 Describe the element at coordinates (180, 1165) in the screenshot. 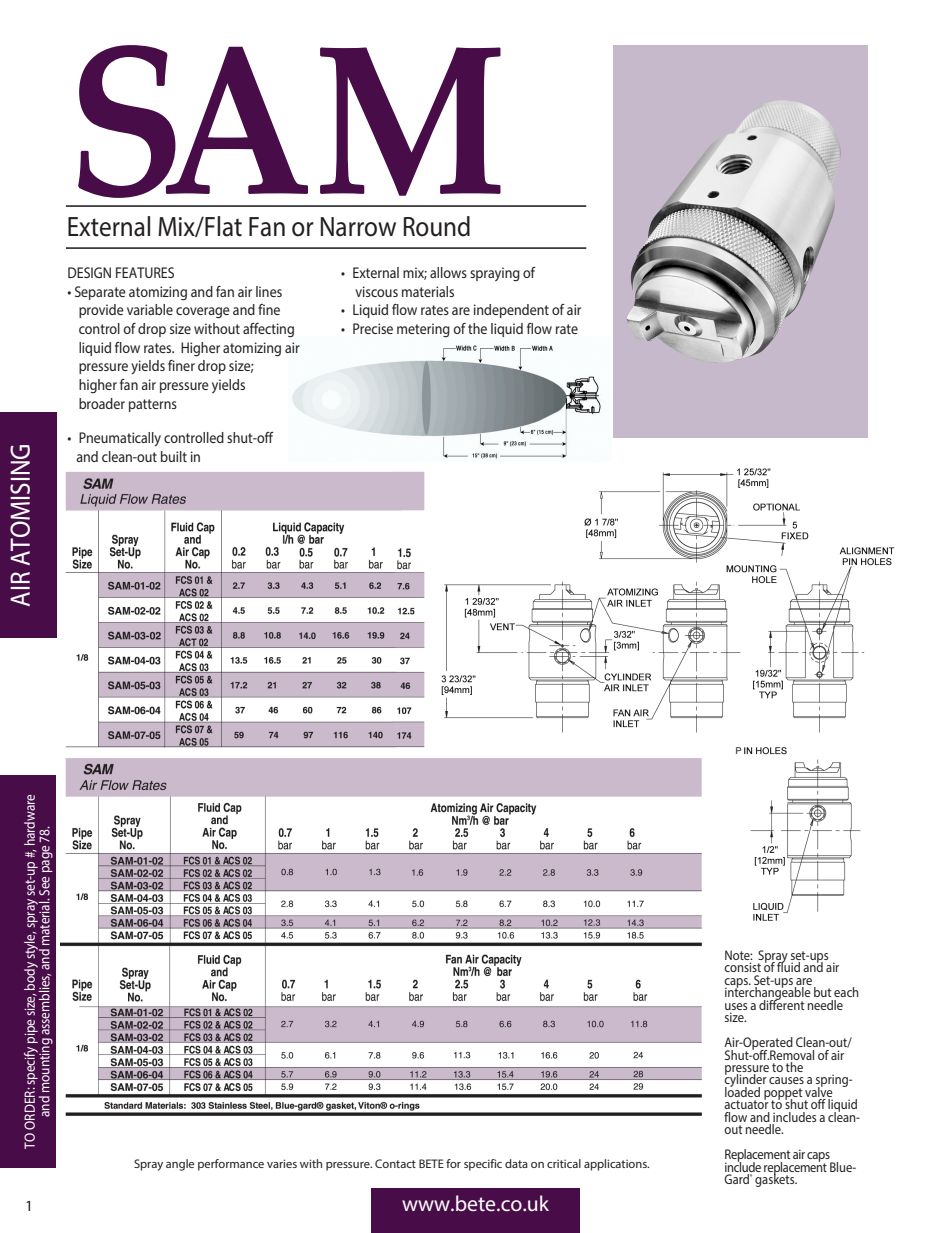

I see `angle` at that location.
